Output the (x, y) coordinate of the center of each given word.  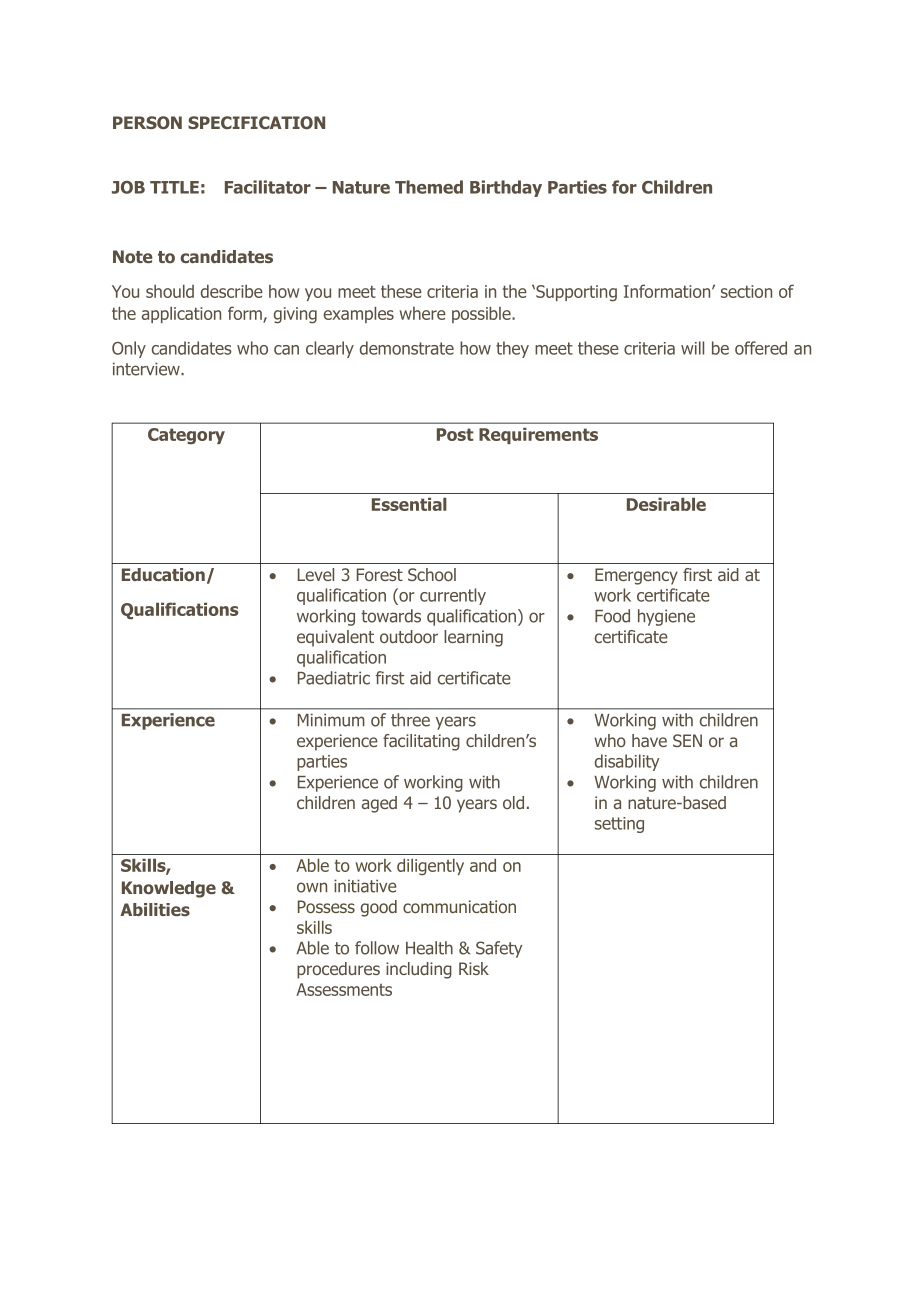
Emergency (636, 576)
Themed (429, 187)
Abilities (155, 909)
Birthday (506, 188)
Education (163, 575)
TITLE (174, 187)
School (432, 574)
